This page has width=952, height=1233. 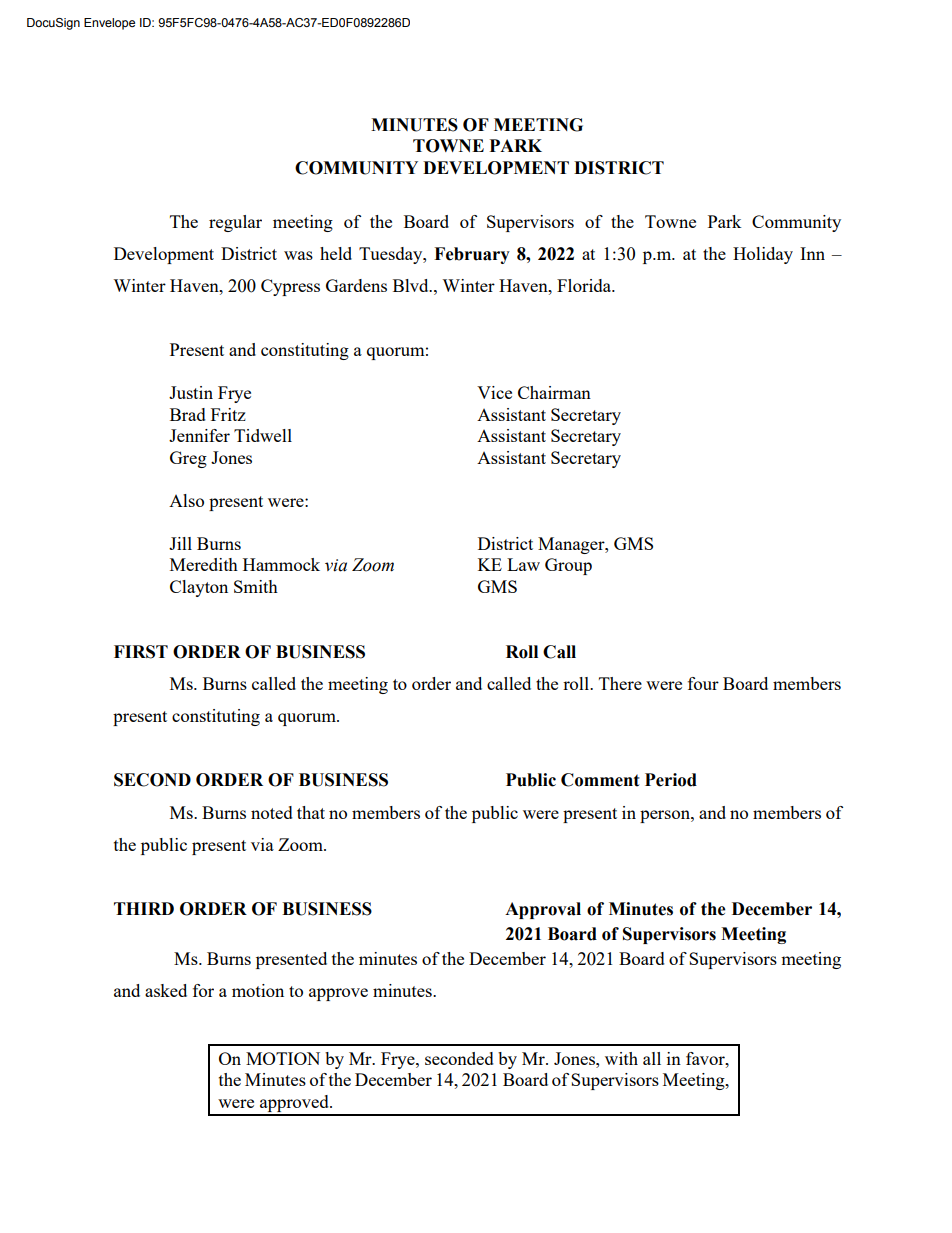 I want to click on four, so click(x=703, y=683).
